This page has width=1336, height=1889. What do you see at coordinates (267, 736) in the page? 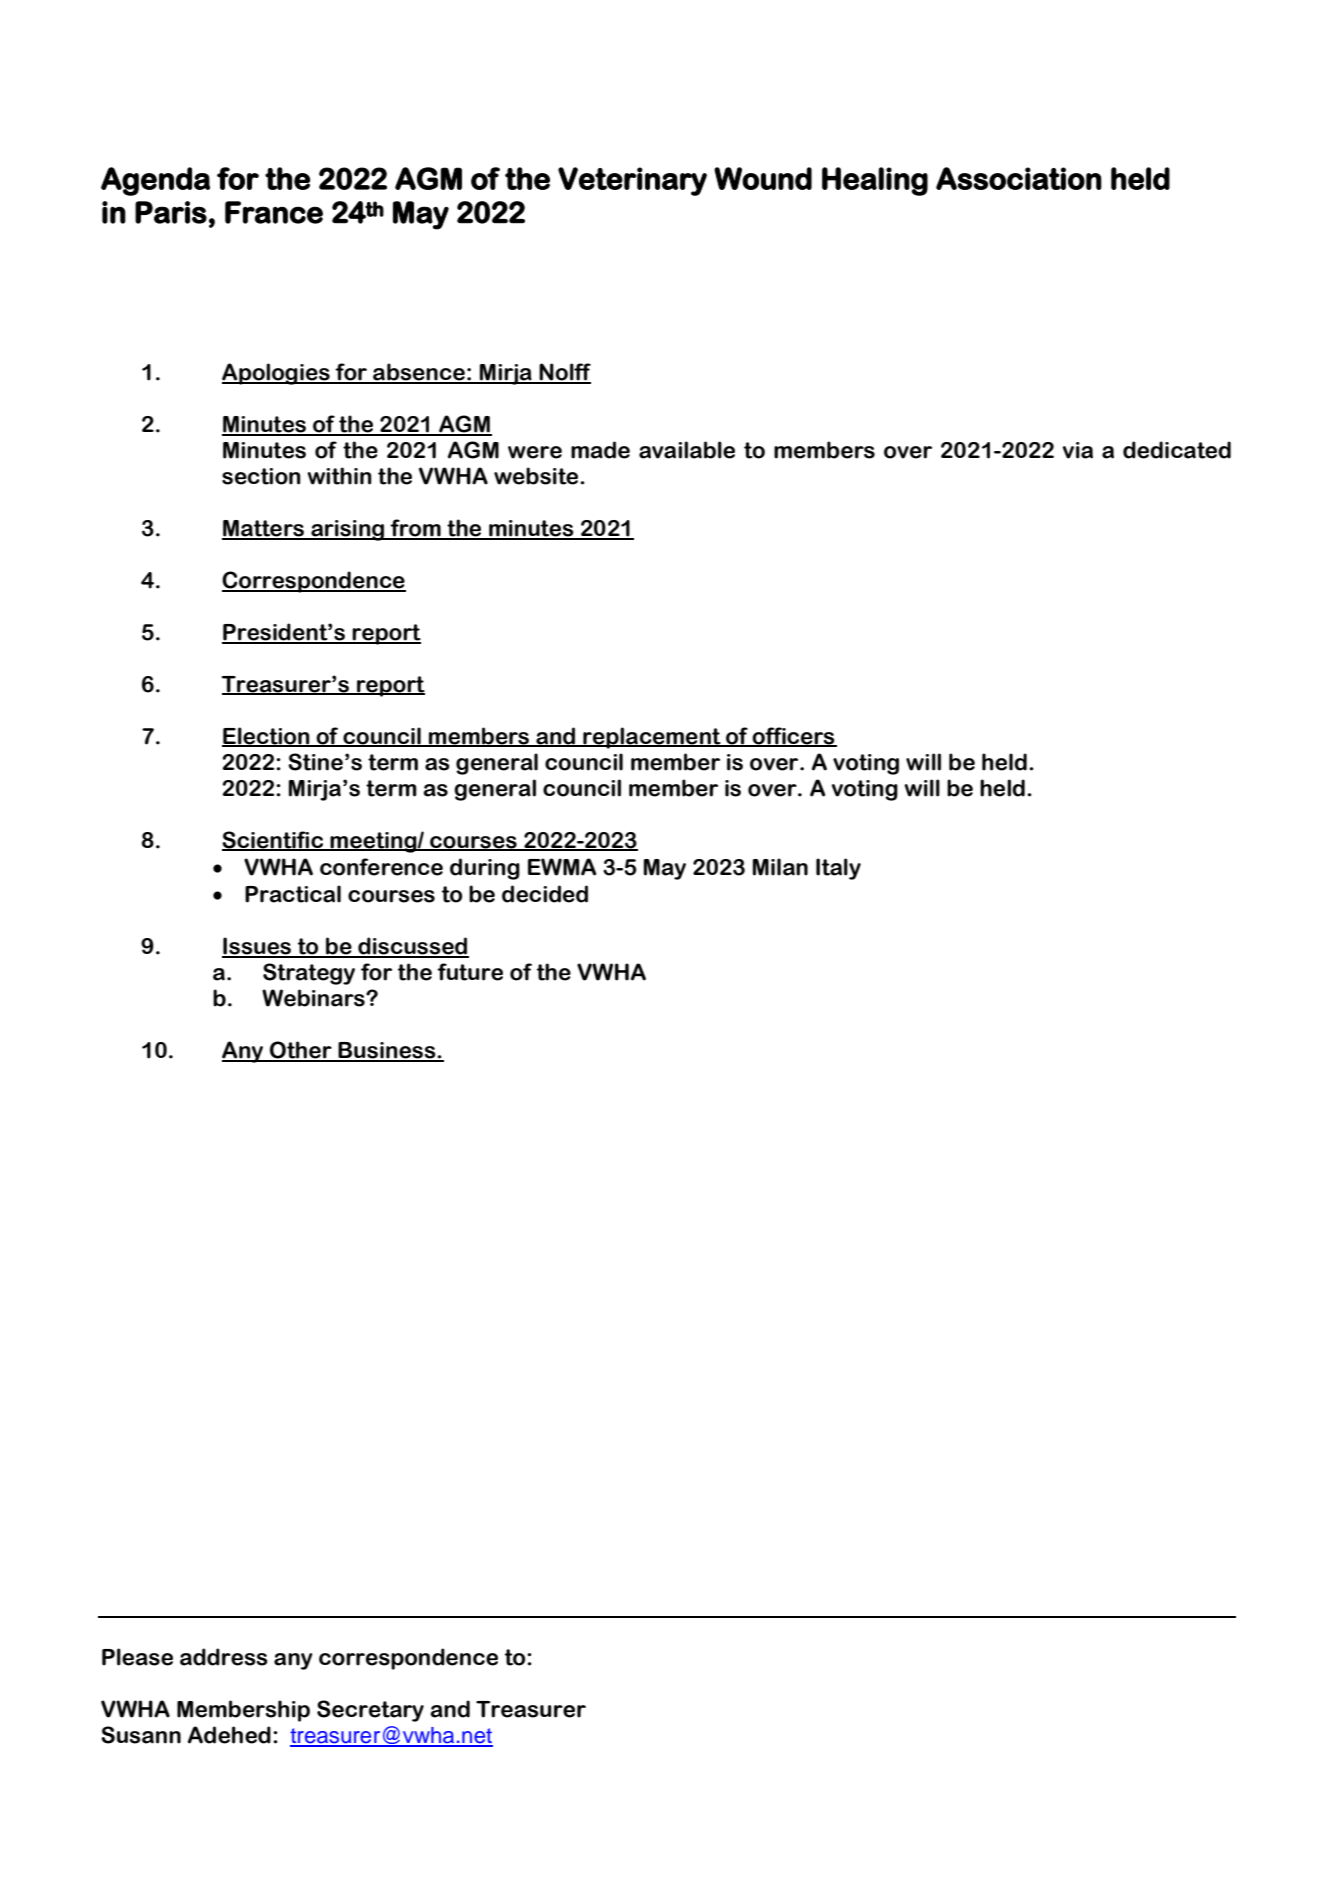
I see `Election` at bounding box center [267, 736].
